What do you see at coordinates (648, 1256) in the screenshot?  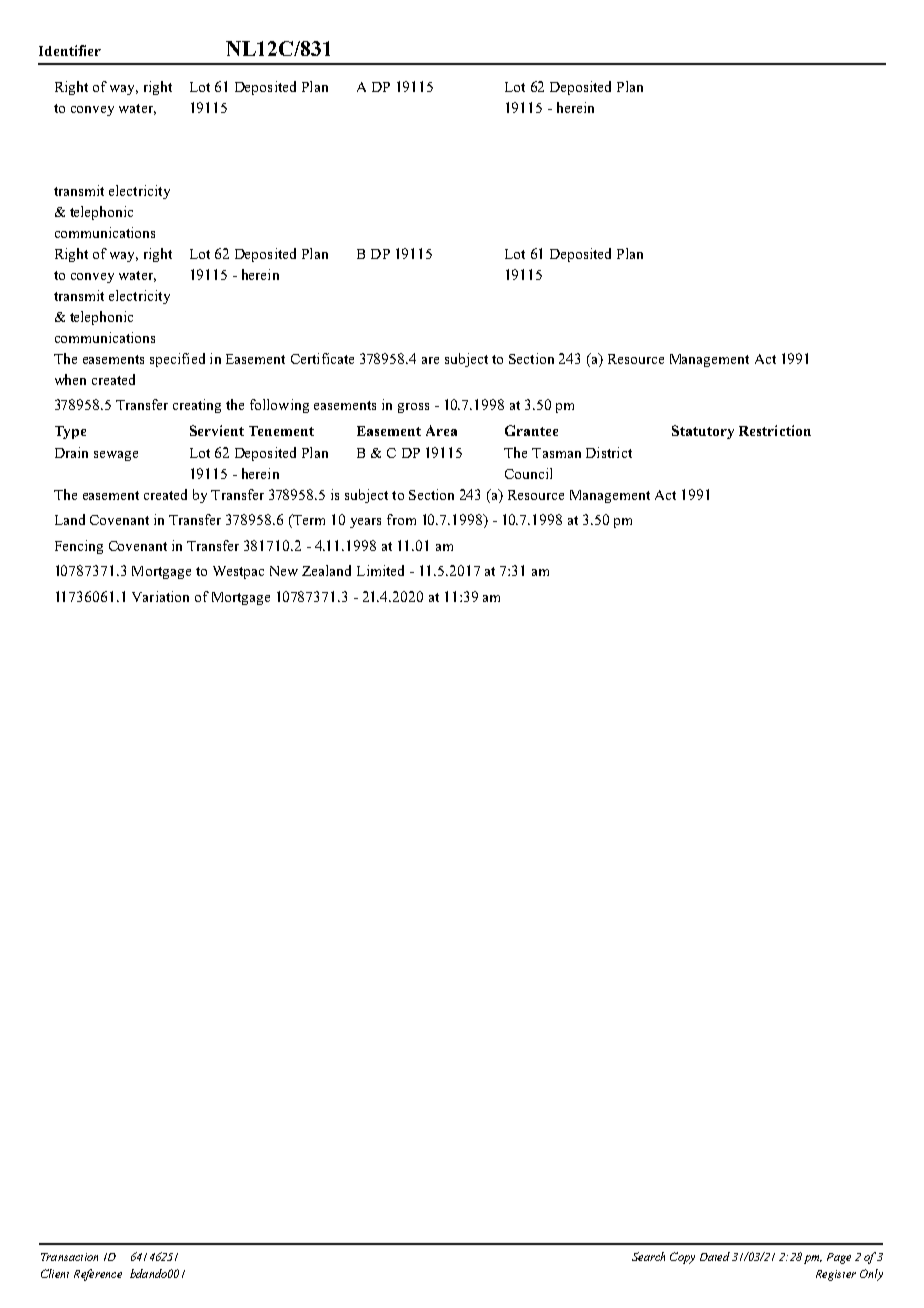 I see `Search` at bounding box center [648, 1256].
